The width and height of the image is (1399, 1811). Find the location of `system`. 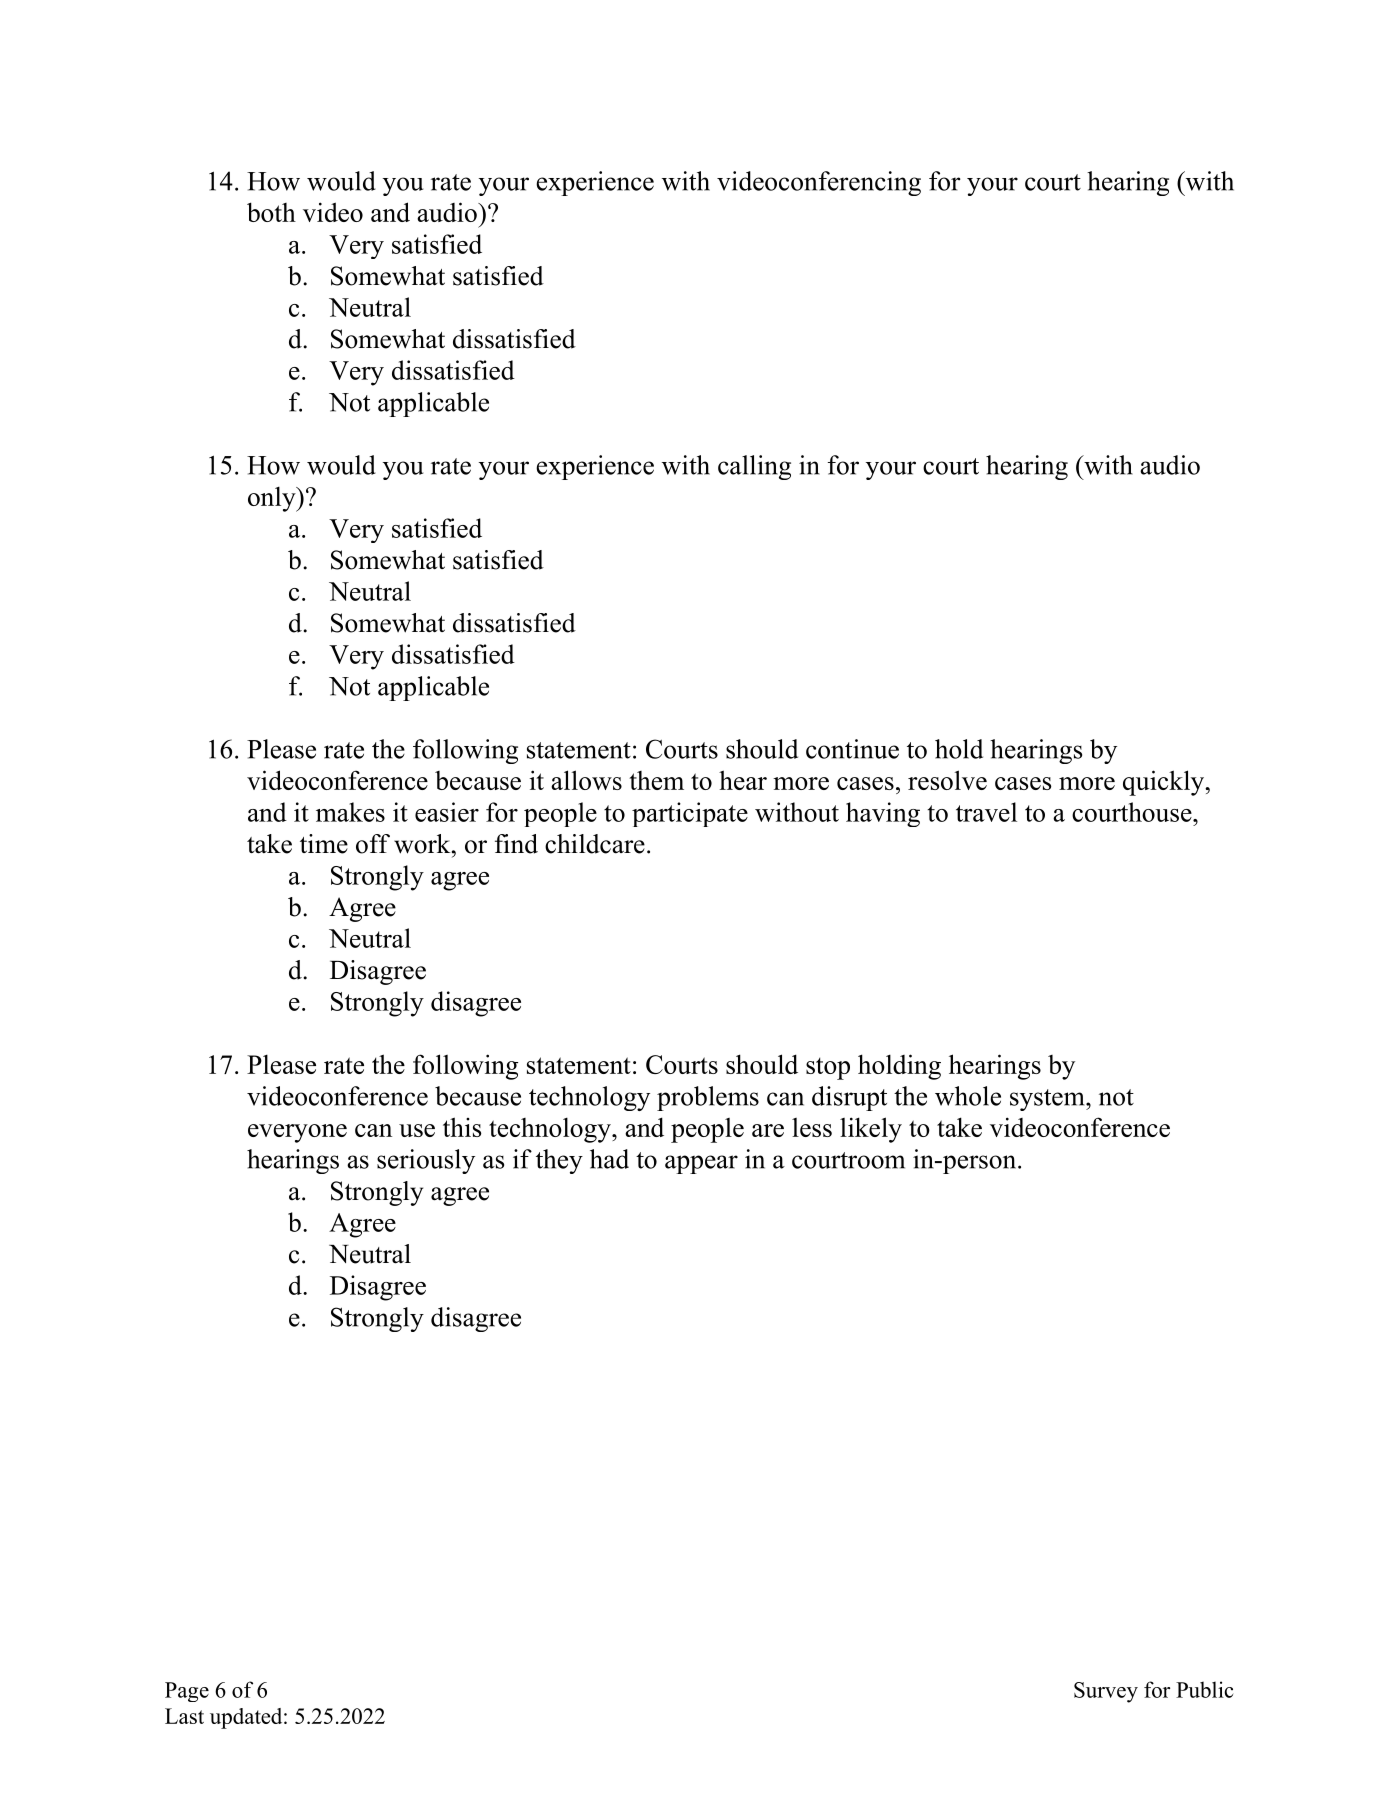

system is located at coordinates (1048, 1100).
